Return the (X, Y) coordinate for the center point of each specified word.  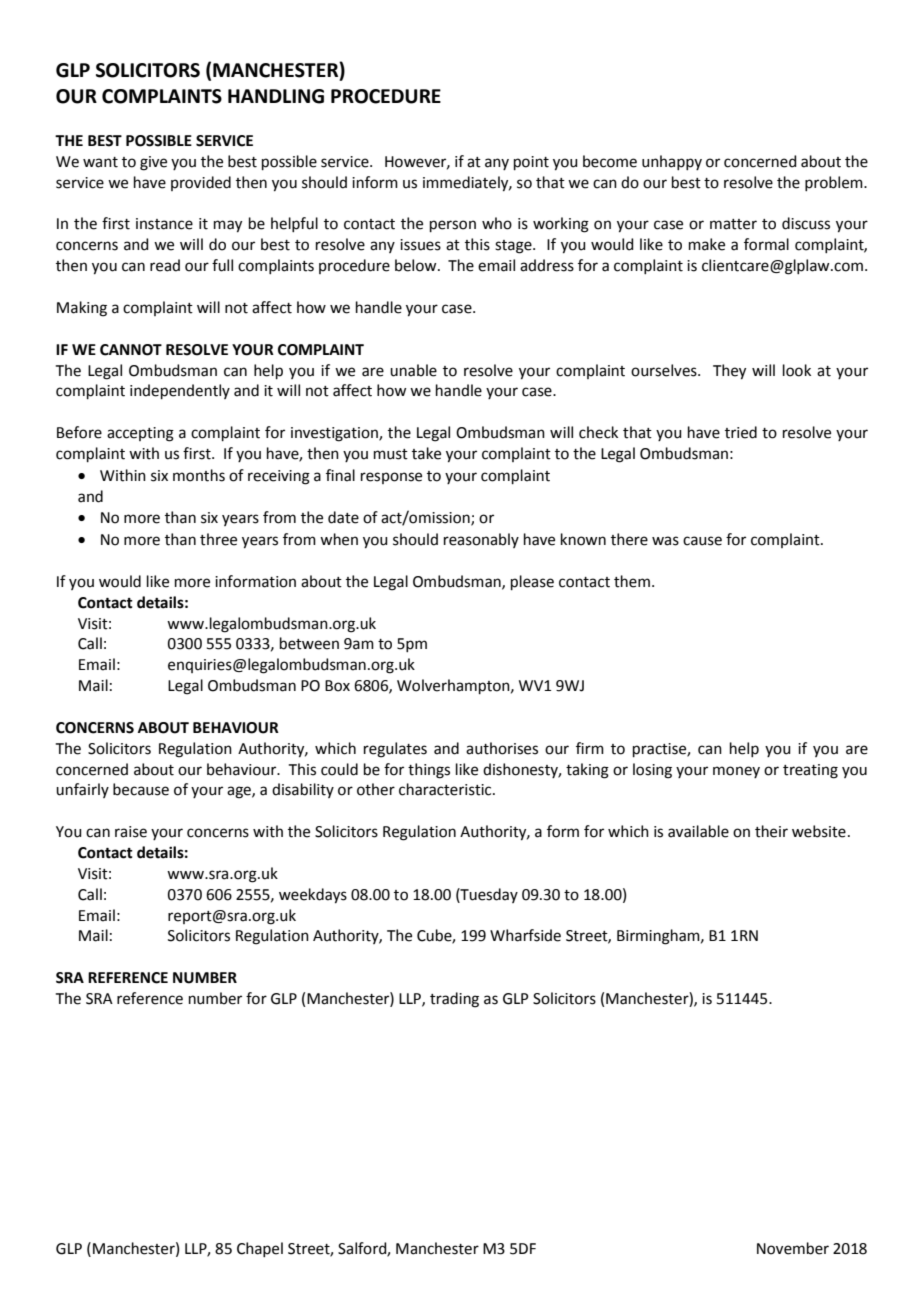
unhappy (672, 162)
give (153, 163)
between (309, 643)
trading (454, 1000)
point (531, 163)
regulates (395, 750)
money (736, 772)
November (793, 1248)
